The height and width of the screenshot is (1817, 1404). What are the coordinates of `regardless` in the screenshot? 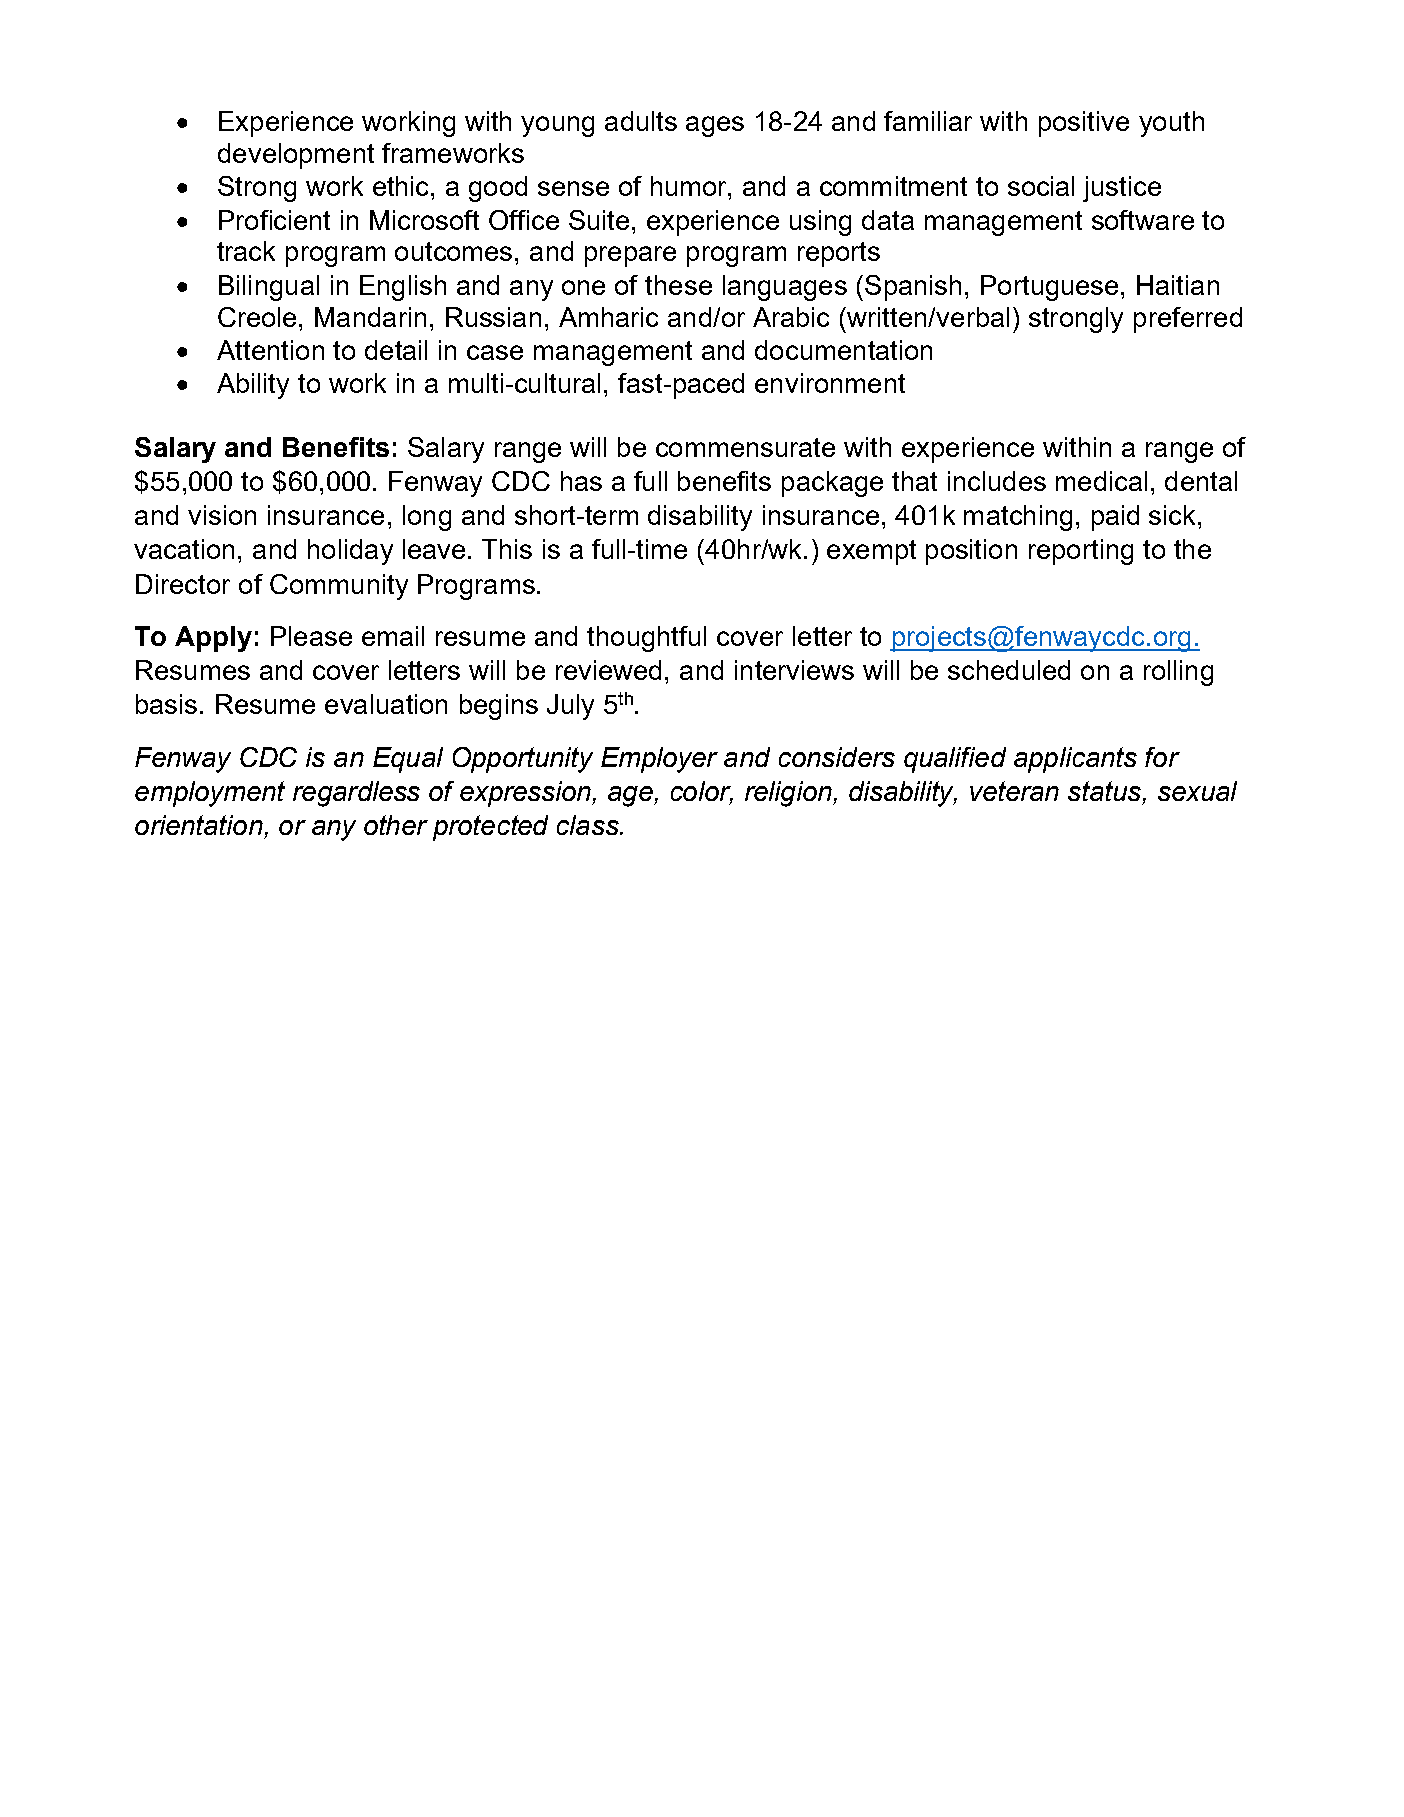 It's located at (356, 794).
